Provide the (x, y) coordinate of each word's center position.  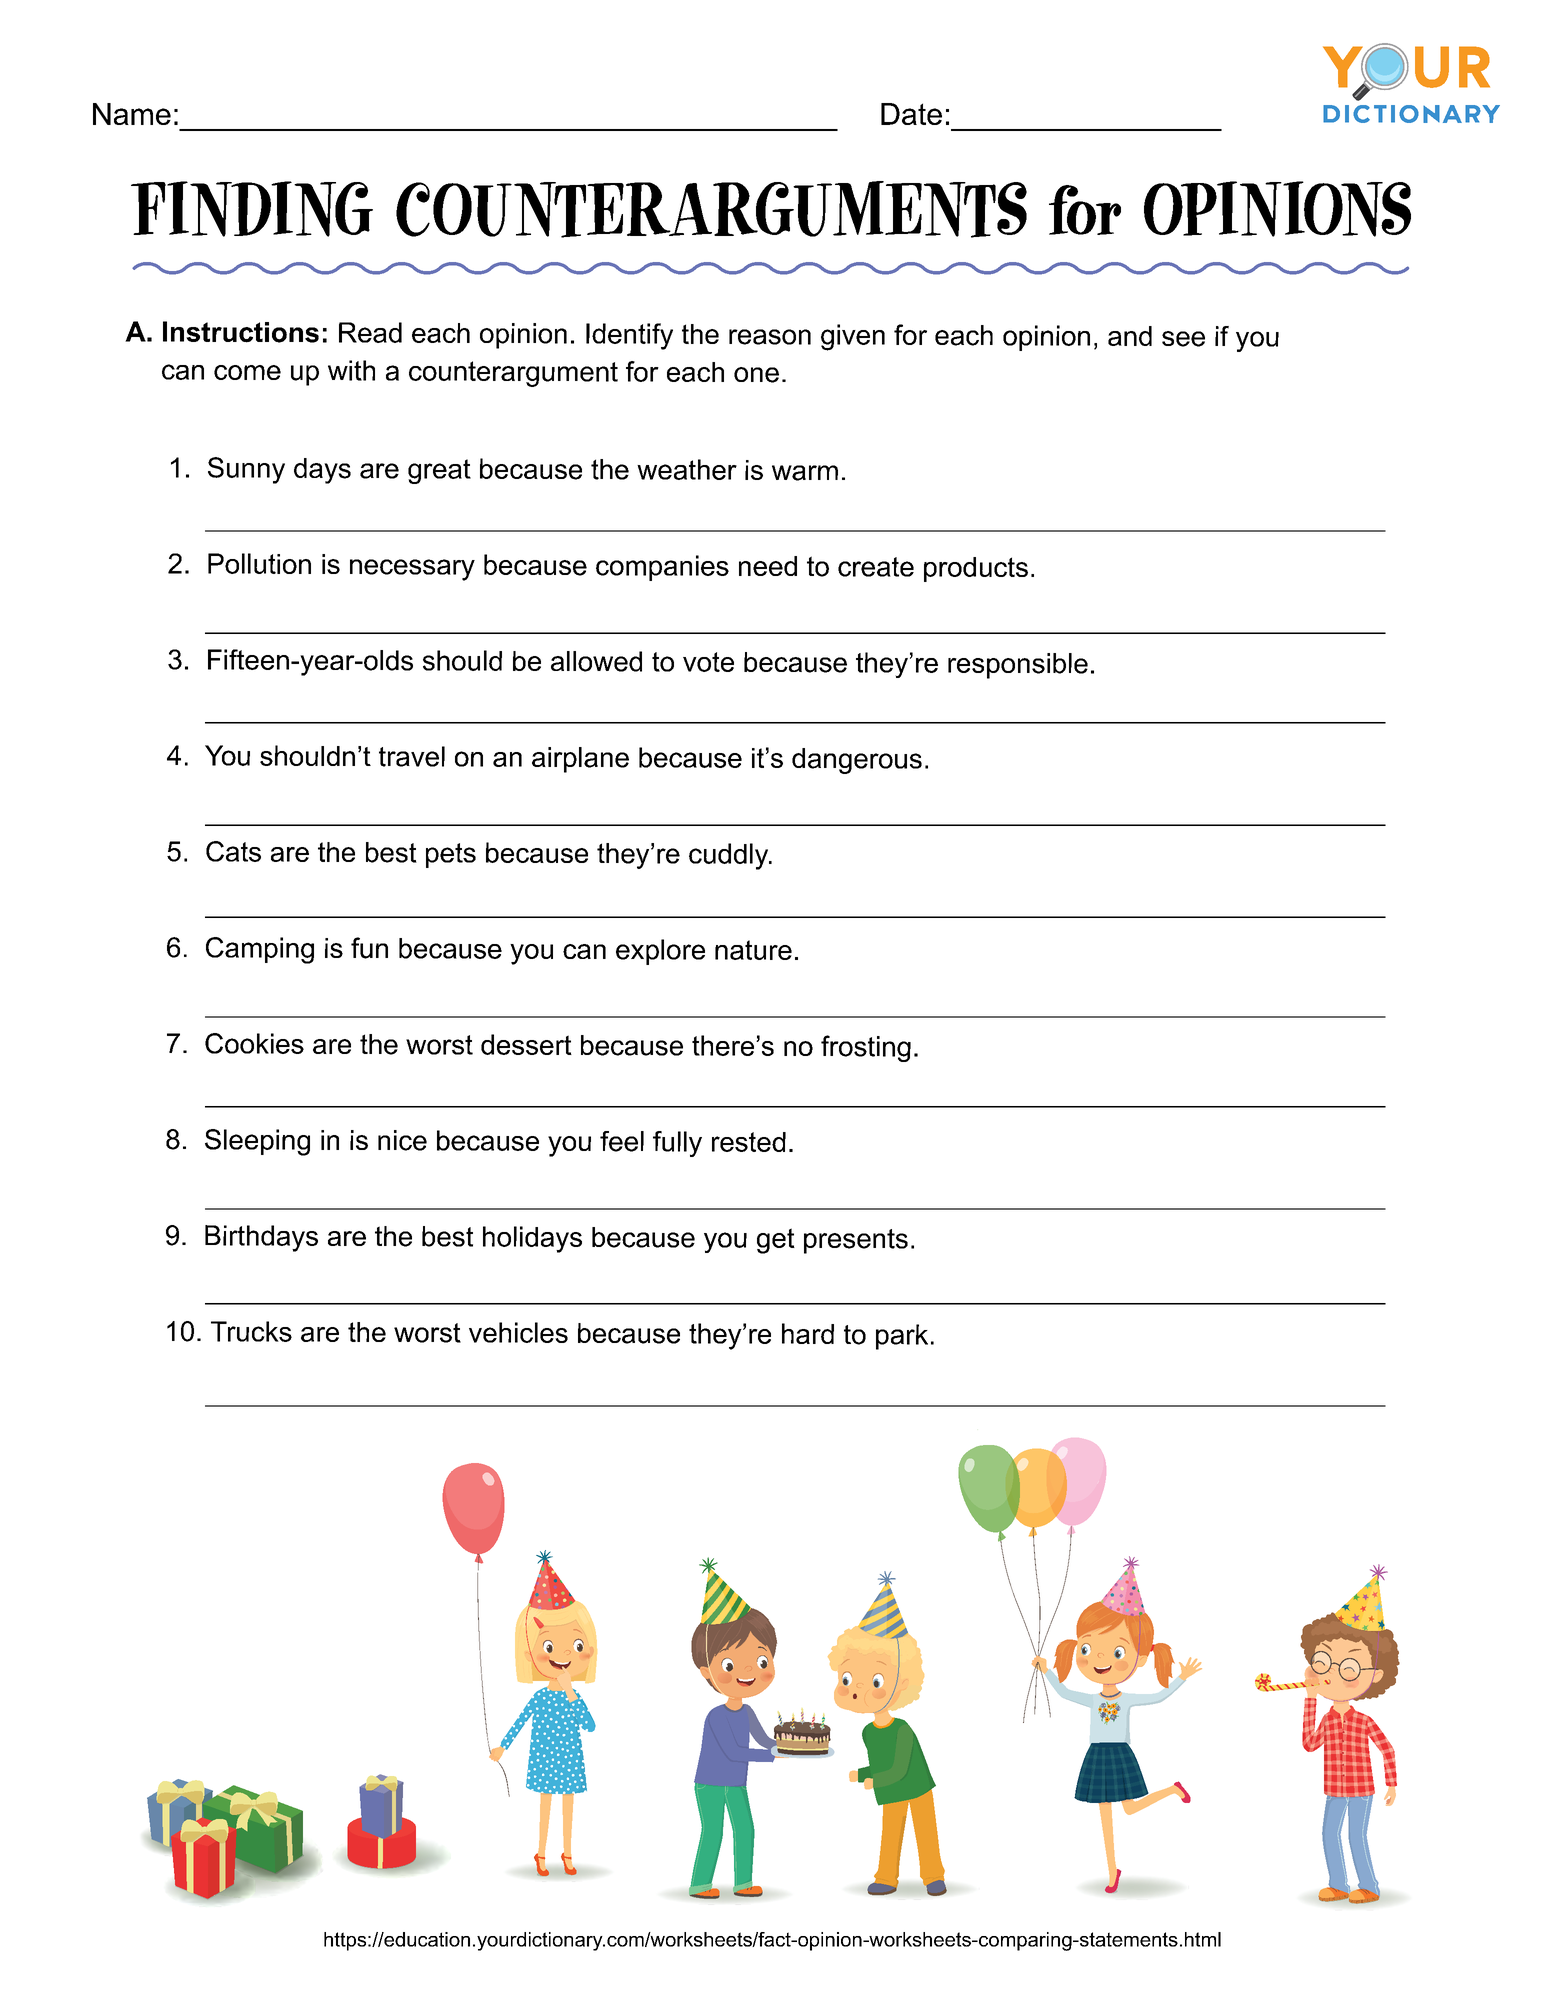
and (1130, 336)
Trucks (251, 1331)
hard (808, 1333)
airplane (580, 760)
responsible (1018, 666)
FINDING (252, 209)
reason (770, 337)
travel (412, 756)
